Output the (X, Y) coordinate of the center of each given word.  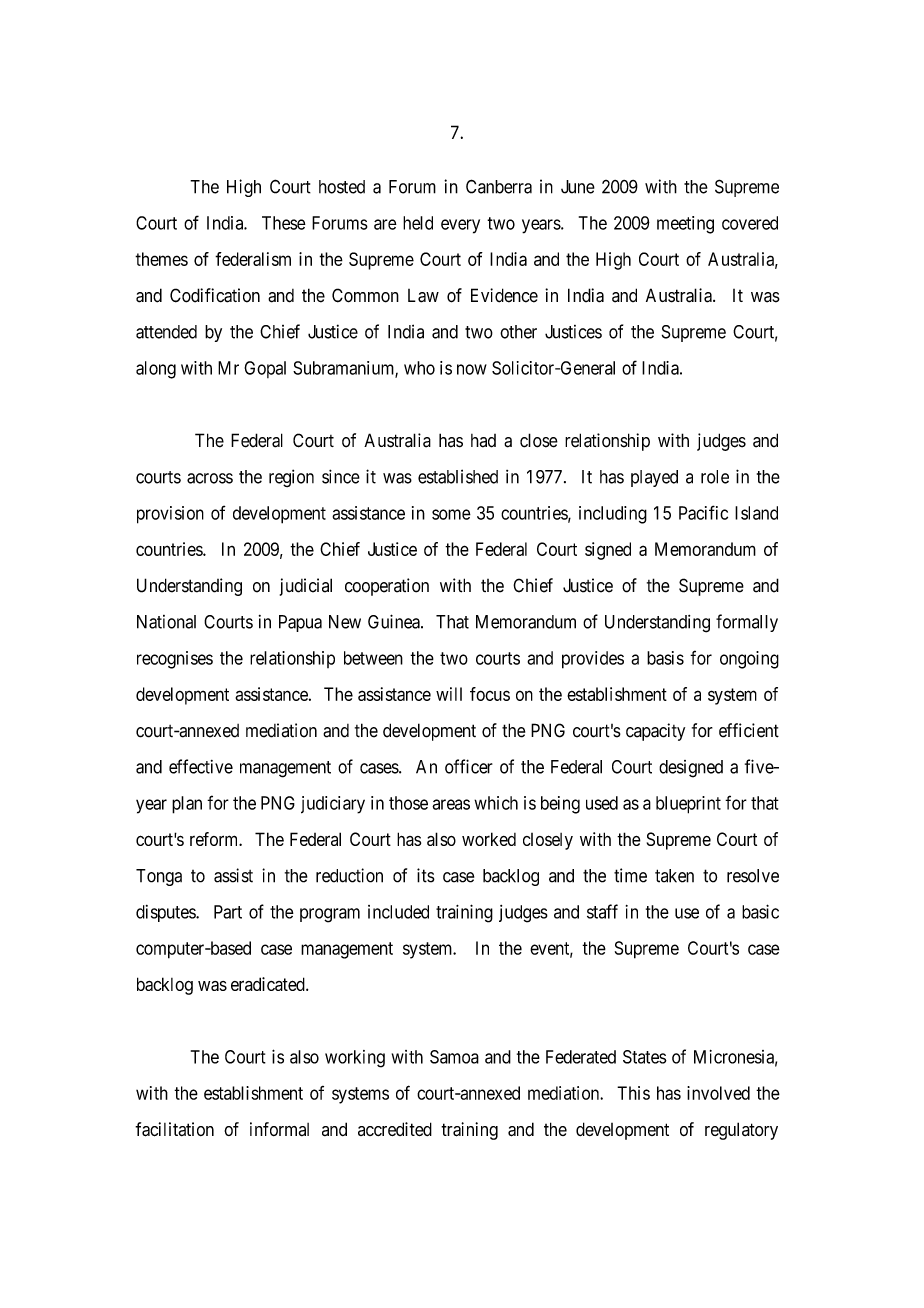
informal (279, 1129)
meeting (685, 225)
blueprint (688, 805)
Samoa (454, 1057)
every (460, 226)
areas (451, 804)
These (284, 223)
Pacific (703, 512)
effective (201, 766)
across (210, 478)
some (451, 514)
